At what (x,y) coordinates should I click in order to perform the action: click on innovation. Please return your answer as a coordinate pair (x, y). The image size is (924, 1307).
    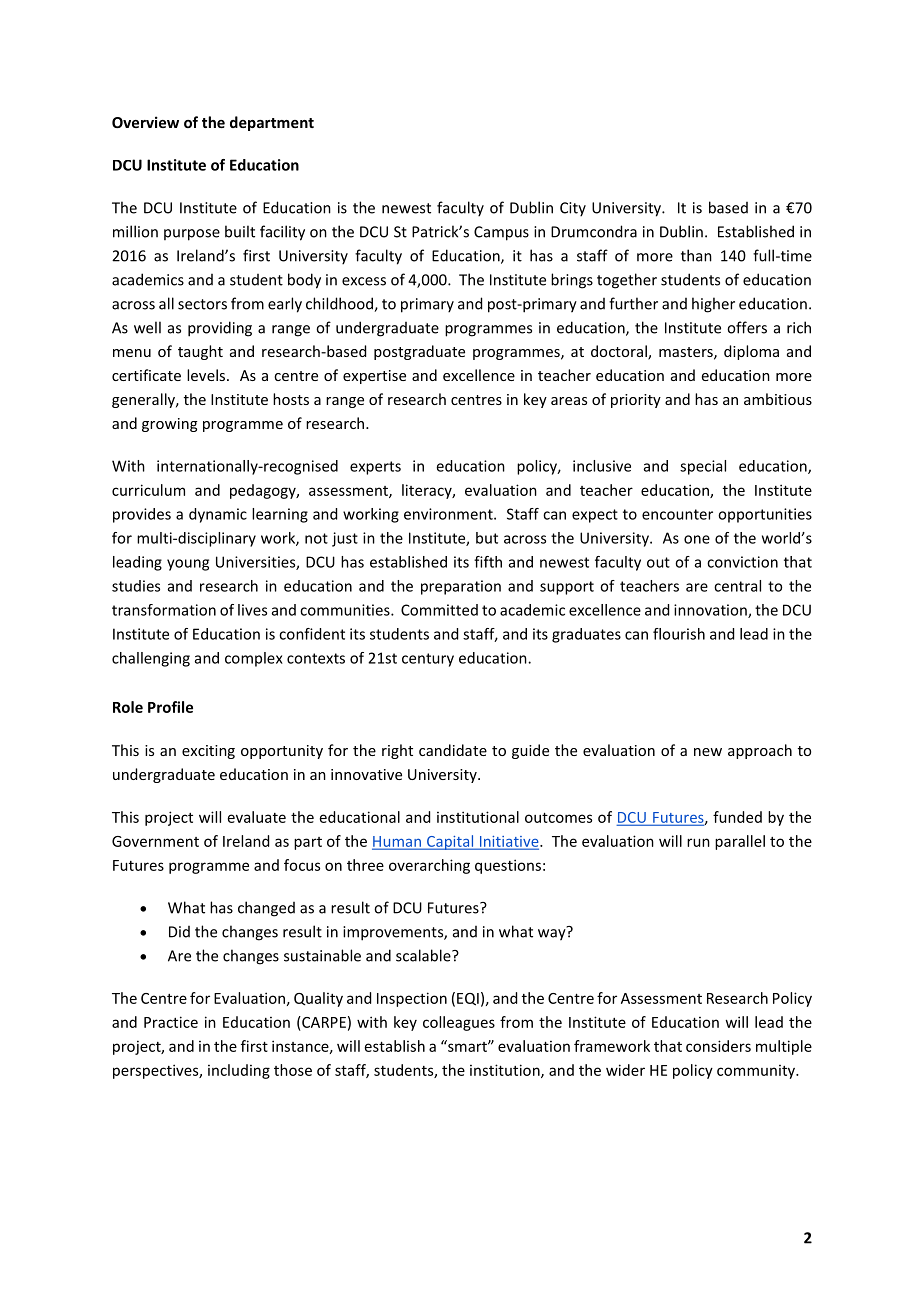
    Looking at the image, I should click on (711, 611).
